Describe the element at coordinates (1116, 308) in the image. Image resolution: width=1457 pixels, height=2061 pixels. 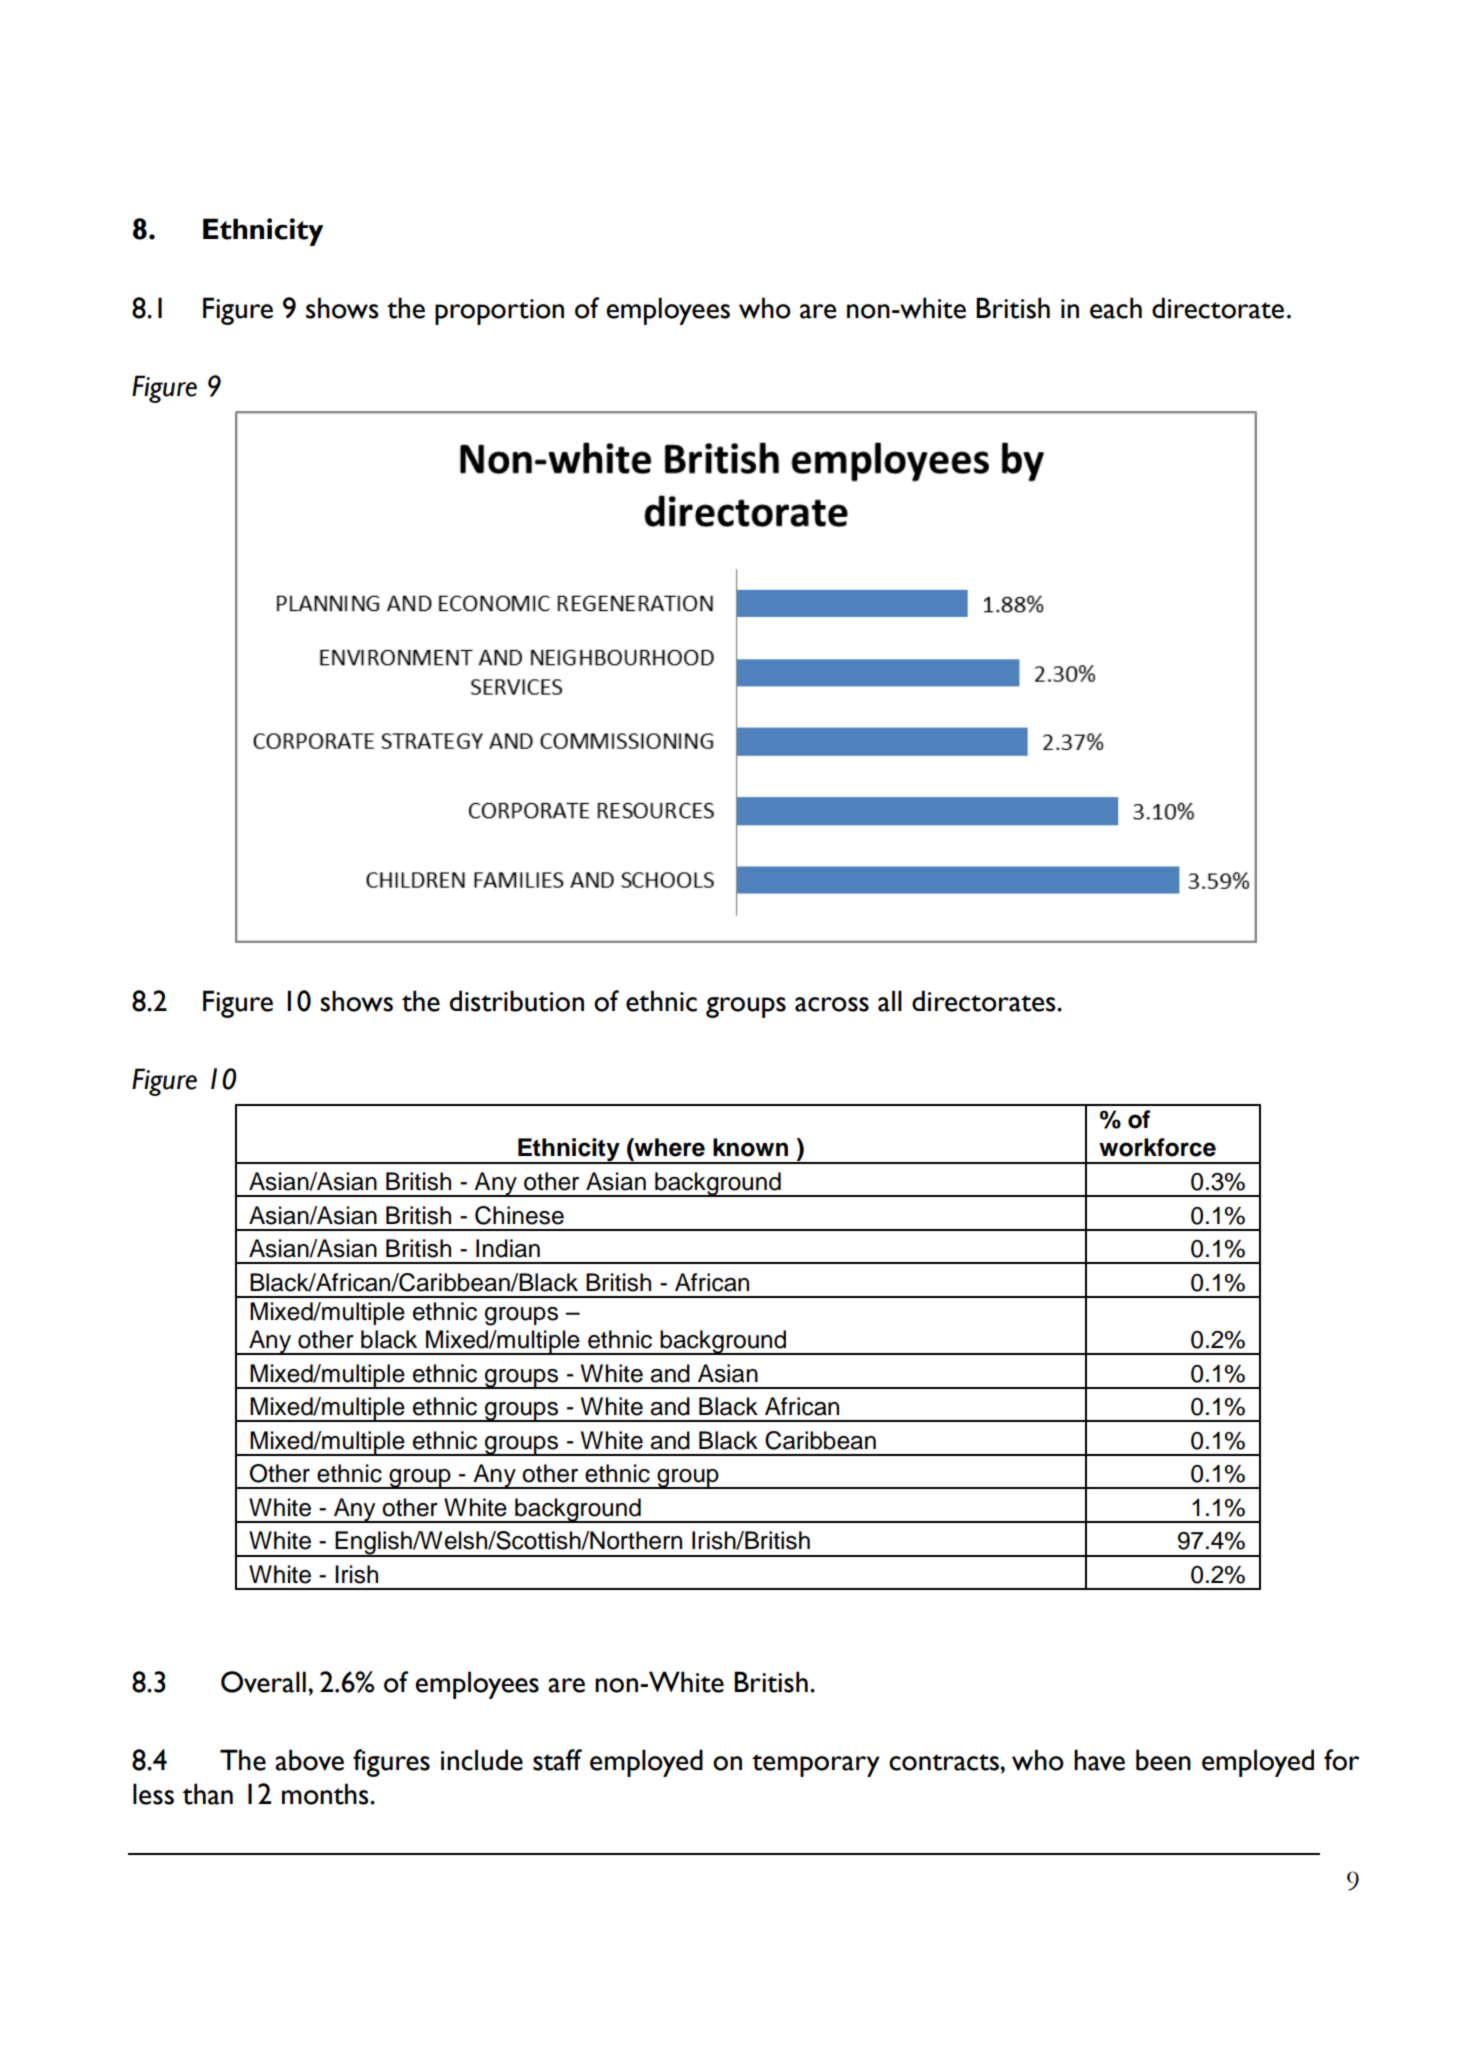
I see `each` at that location.
